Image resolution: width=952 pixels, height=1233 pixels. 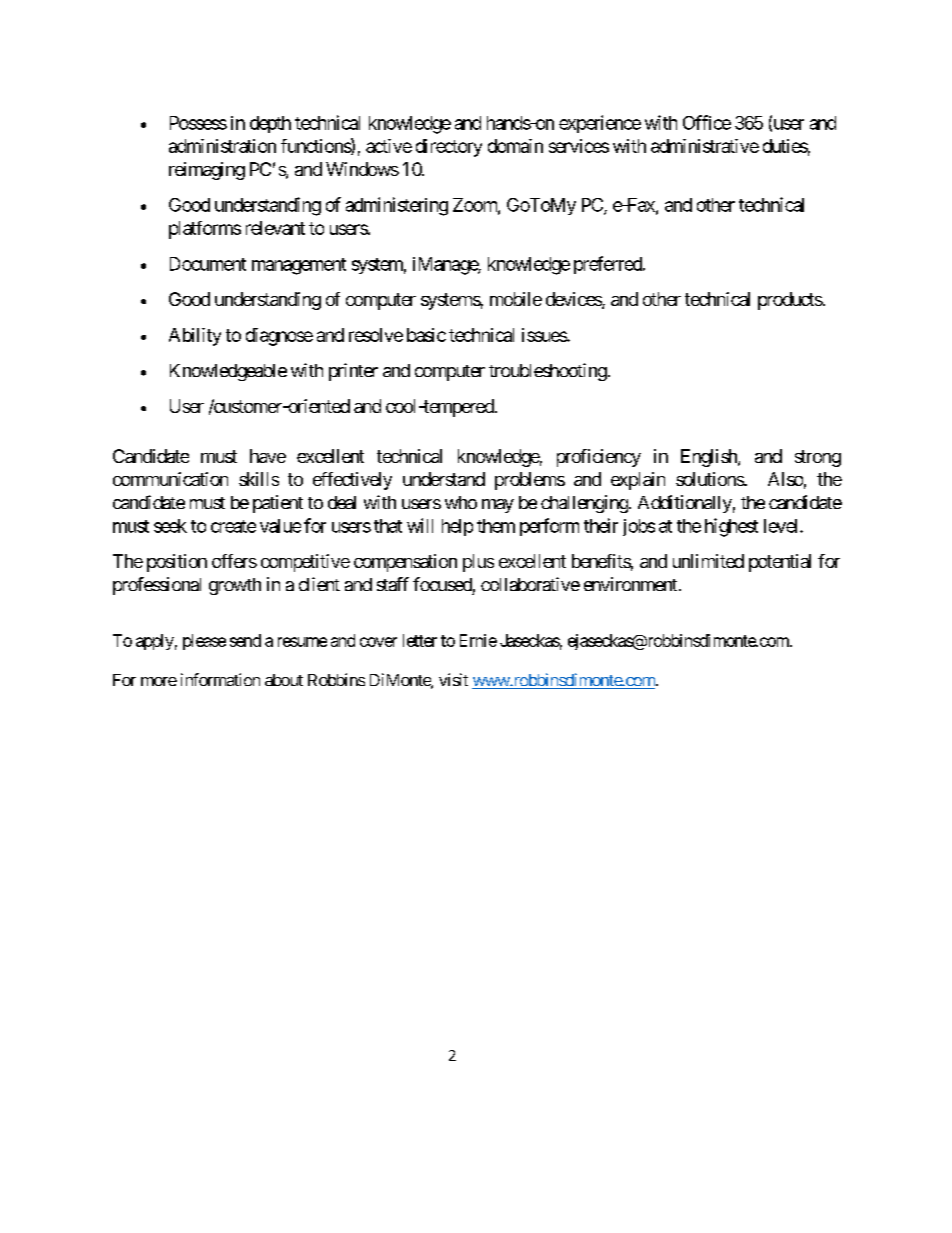 What do you see at coordinates (790, 301) in the screenshot?
I see `products` at bounding box center [790, 301].
